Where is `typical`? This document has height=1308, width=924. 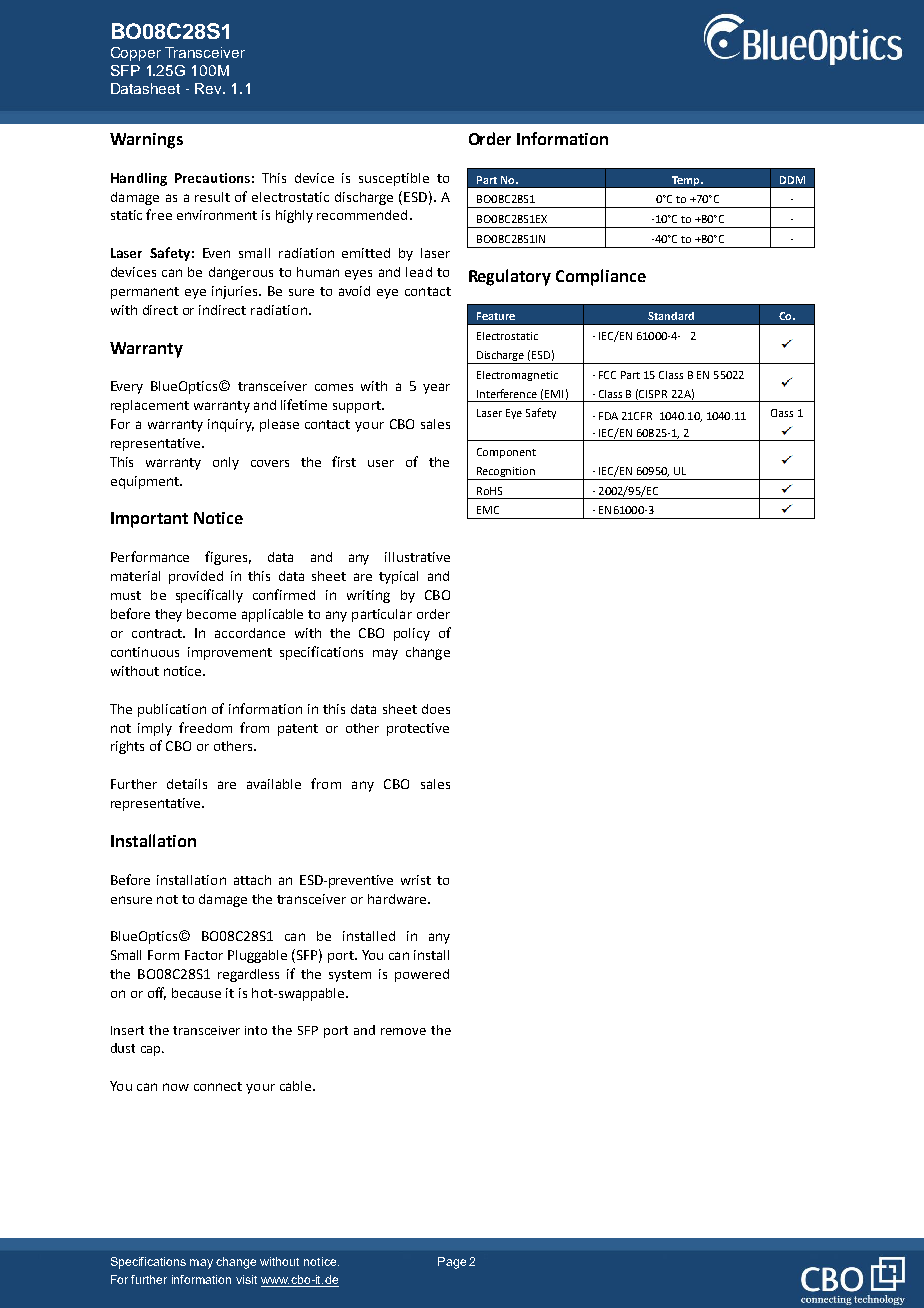 typical is located at coordinates (398, 577).
